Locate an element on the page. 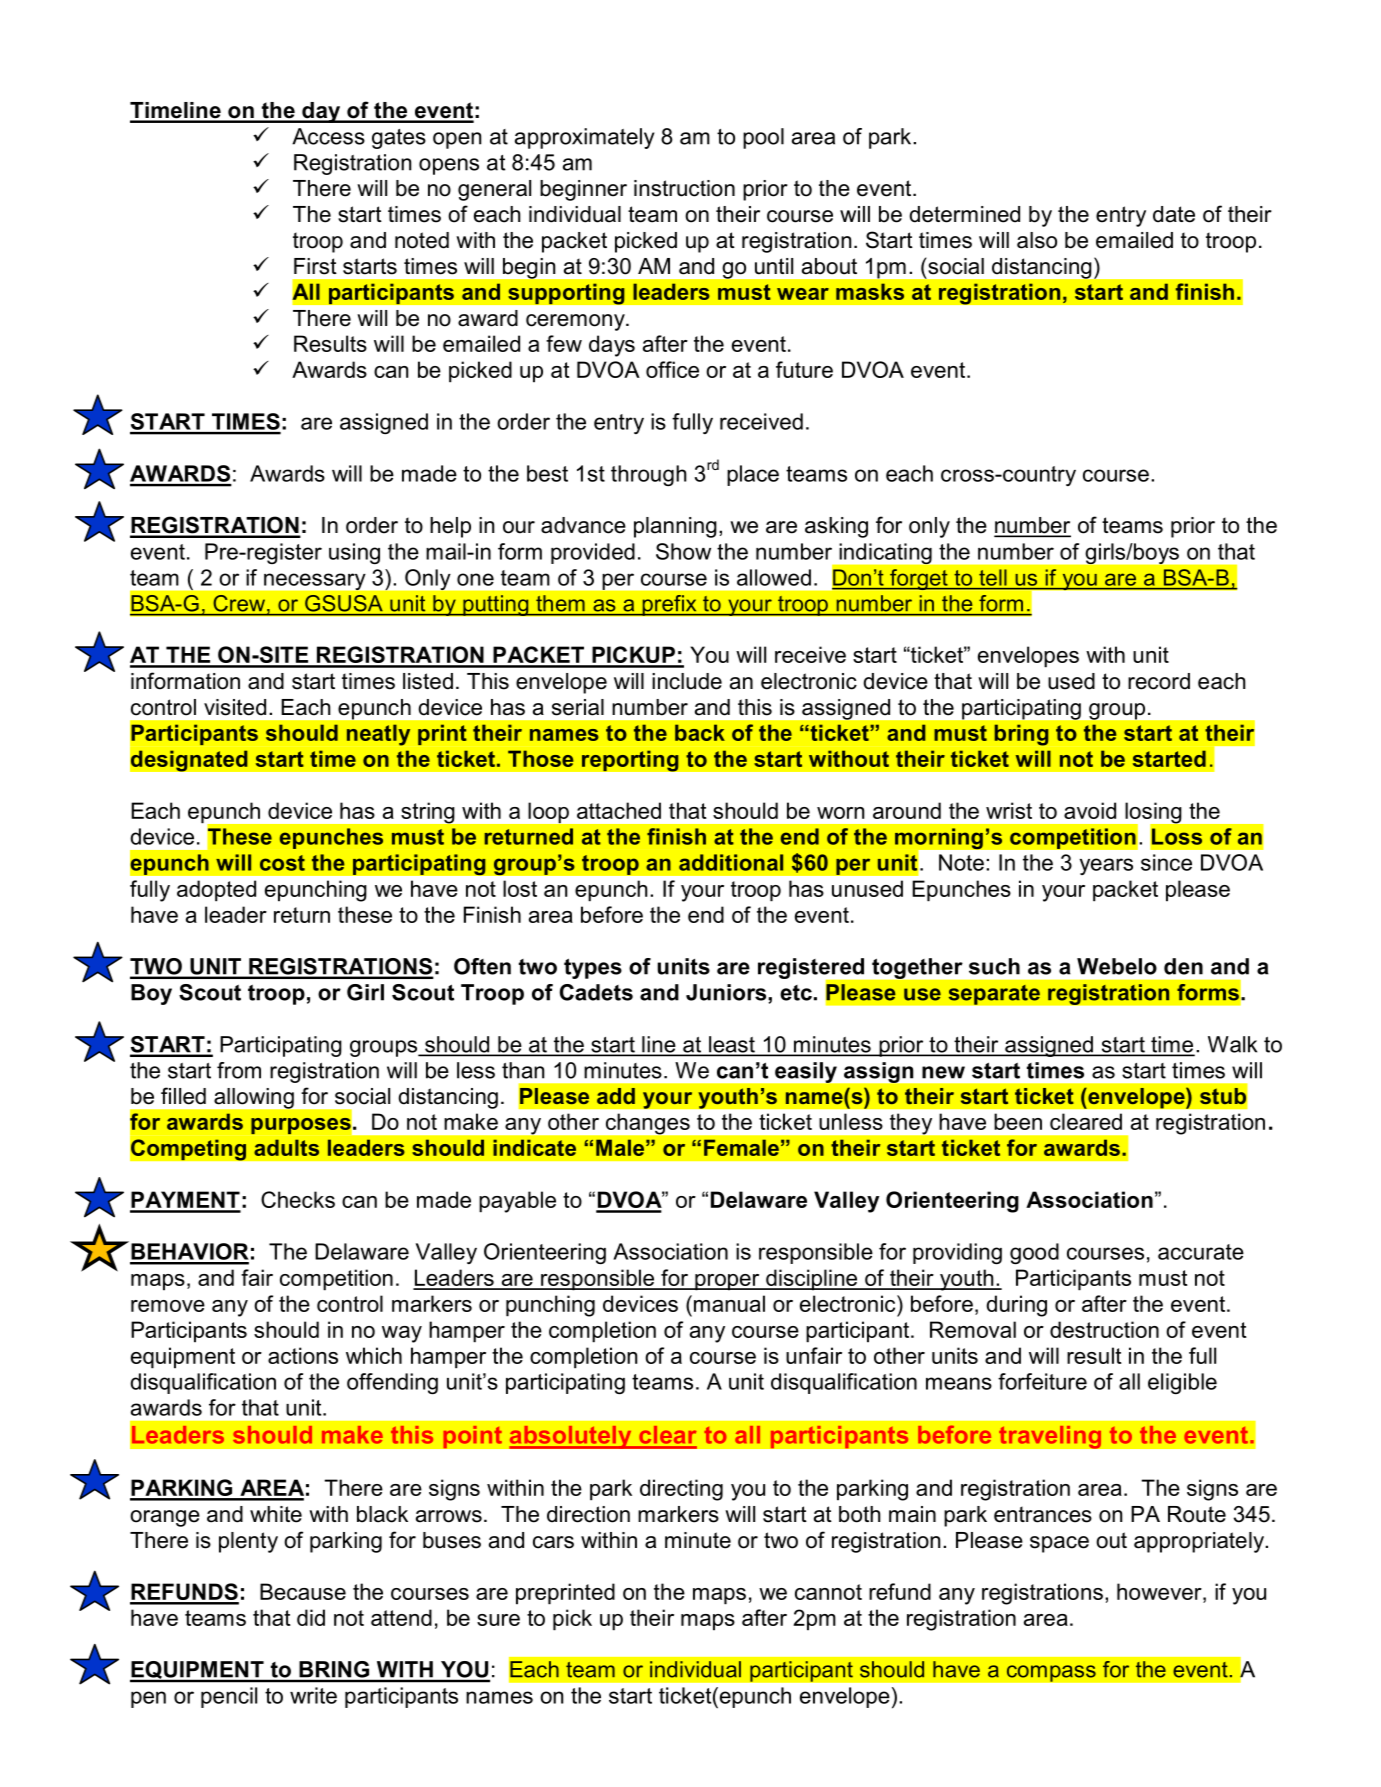 This document has width=1381, height=1787. tell is located at coordinates (992, 577).
